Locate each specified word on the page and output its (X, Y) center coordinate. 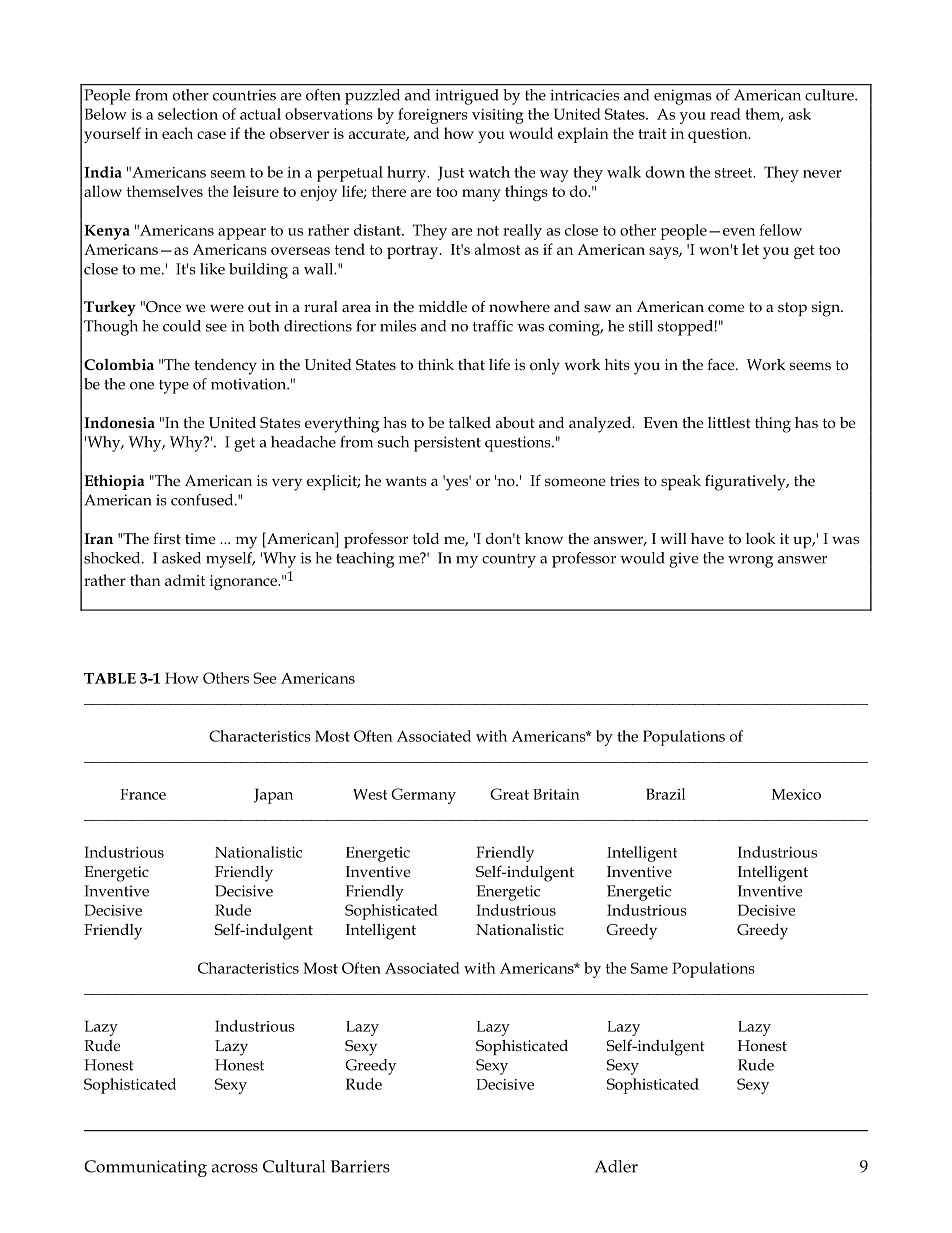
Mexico (796, 794)
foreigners (433, 116)
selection (188, 114)
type (174, 387)
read (725, 114)
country (509, 561)
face (722, 364)
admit (185, 580)
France (143, 794)
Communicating (145, 1168)
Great (509, 794)
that (471, 364)
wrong (750, 562)
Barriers (360, 1166)
